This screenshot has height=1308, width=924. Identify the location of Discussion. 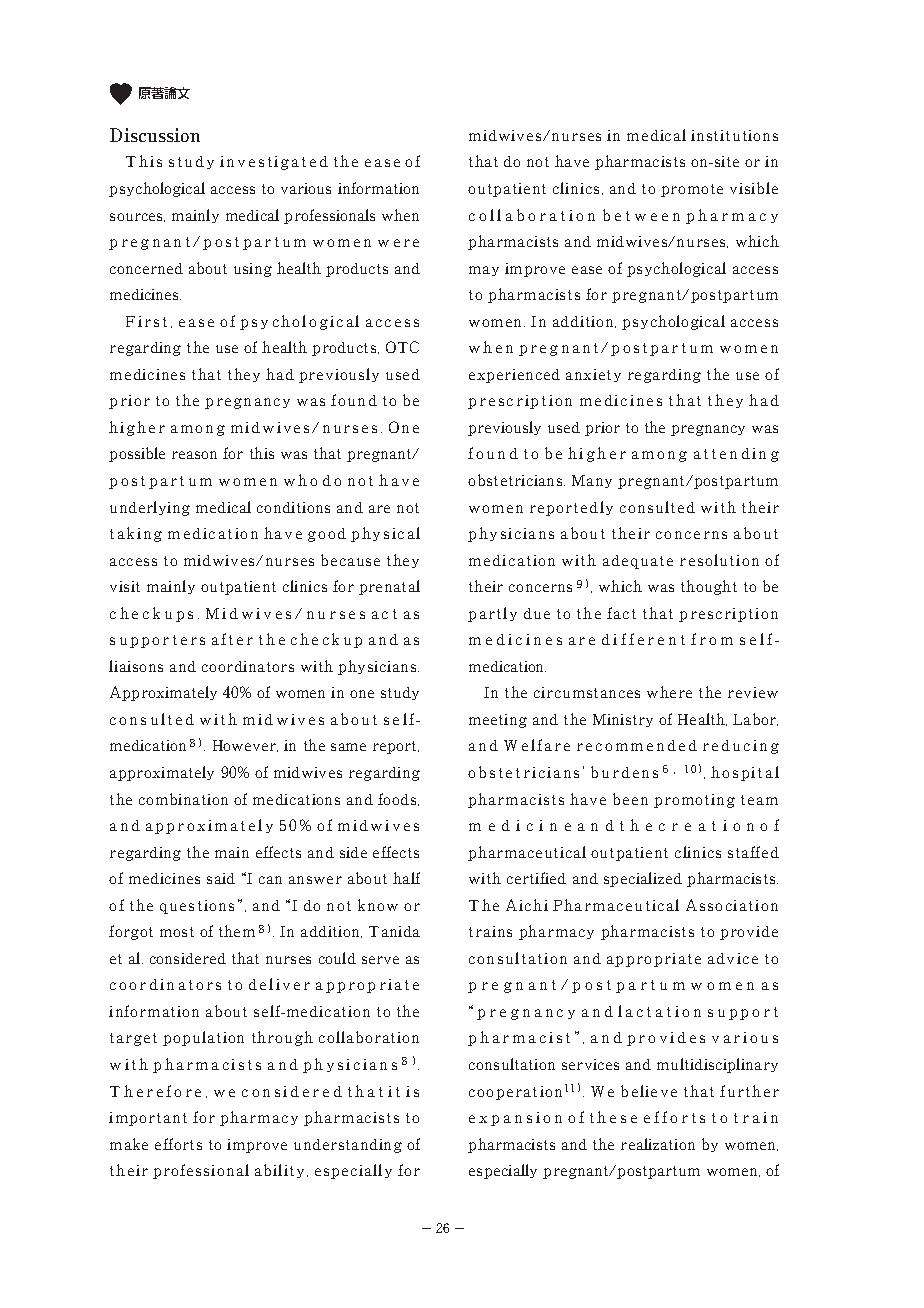
(155, 135).
